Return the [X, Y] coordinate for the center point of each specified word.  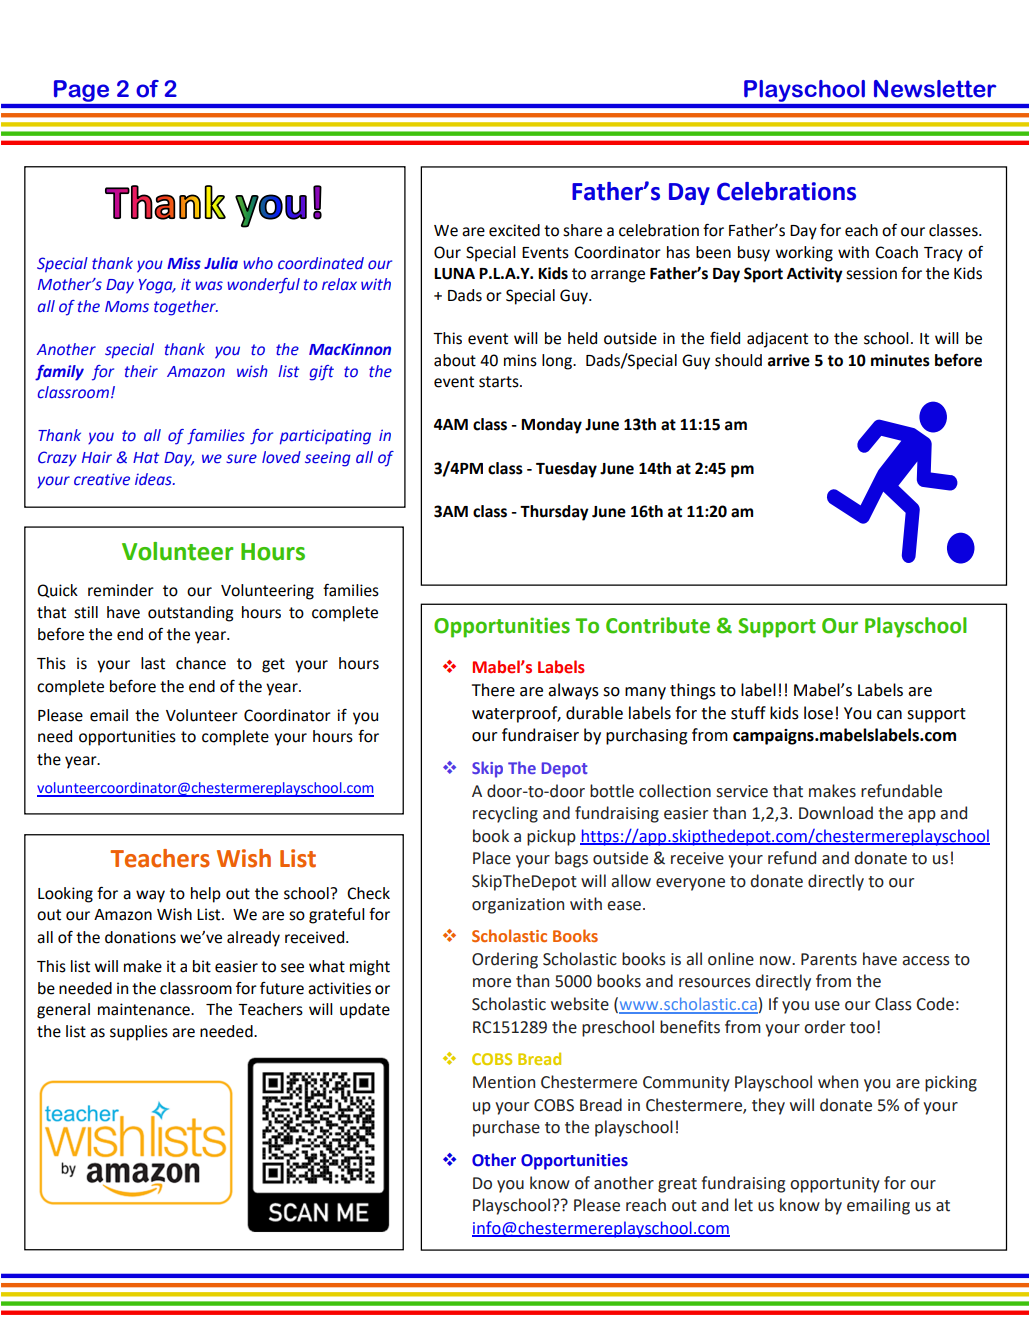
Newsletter [935, 89]
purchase [506, 1128]
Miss [184, 263]
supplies [139, 1033]
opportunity [835, 1185]
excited [514, 230]
